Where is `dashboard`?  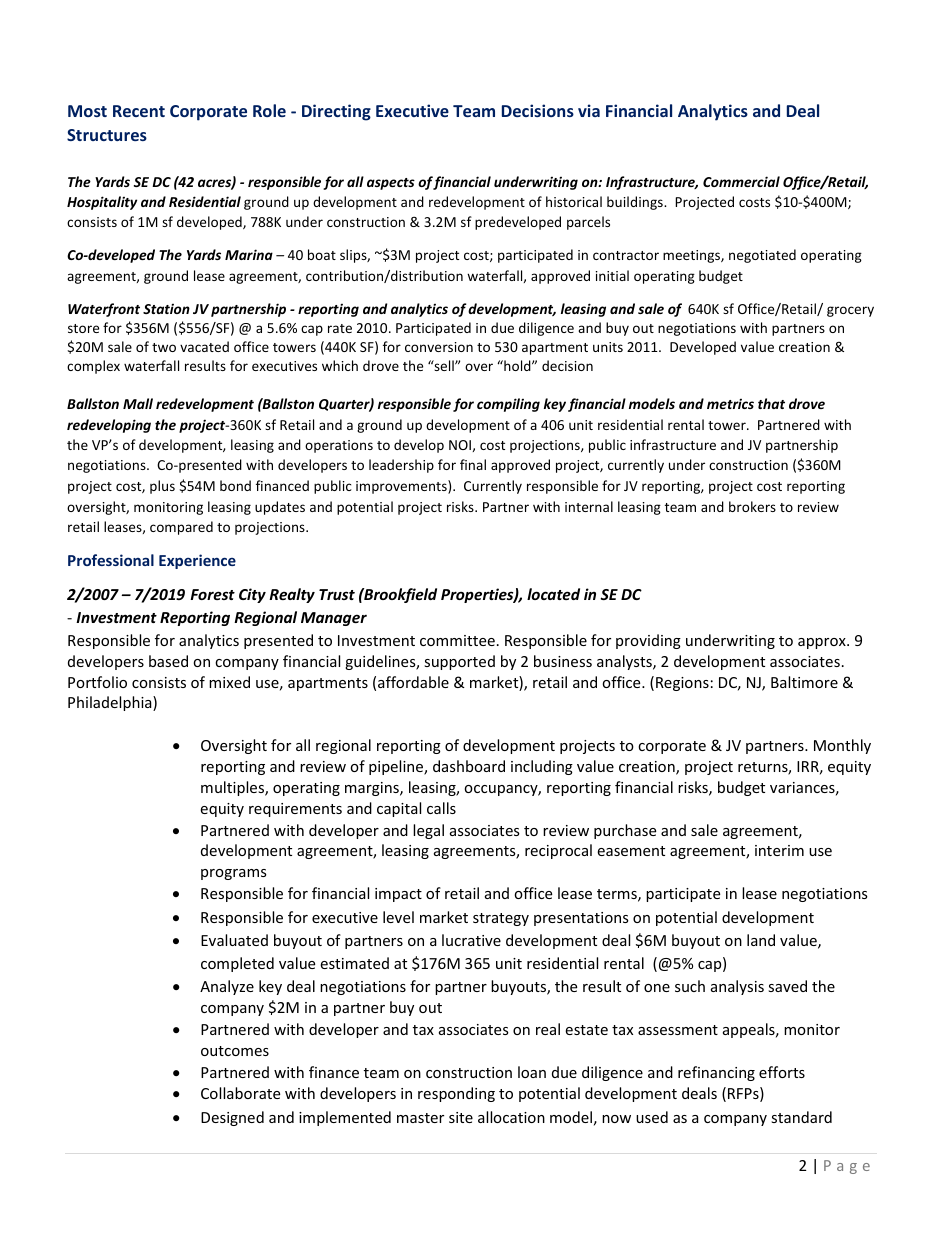
dashboard is located at coordinates (469, 766).
